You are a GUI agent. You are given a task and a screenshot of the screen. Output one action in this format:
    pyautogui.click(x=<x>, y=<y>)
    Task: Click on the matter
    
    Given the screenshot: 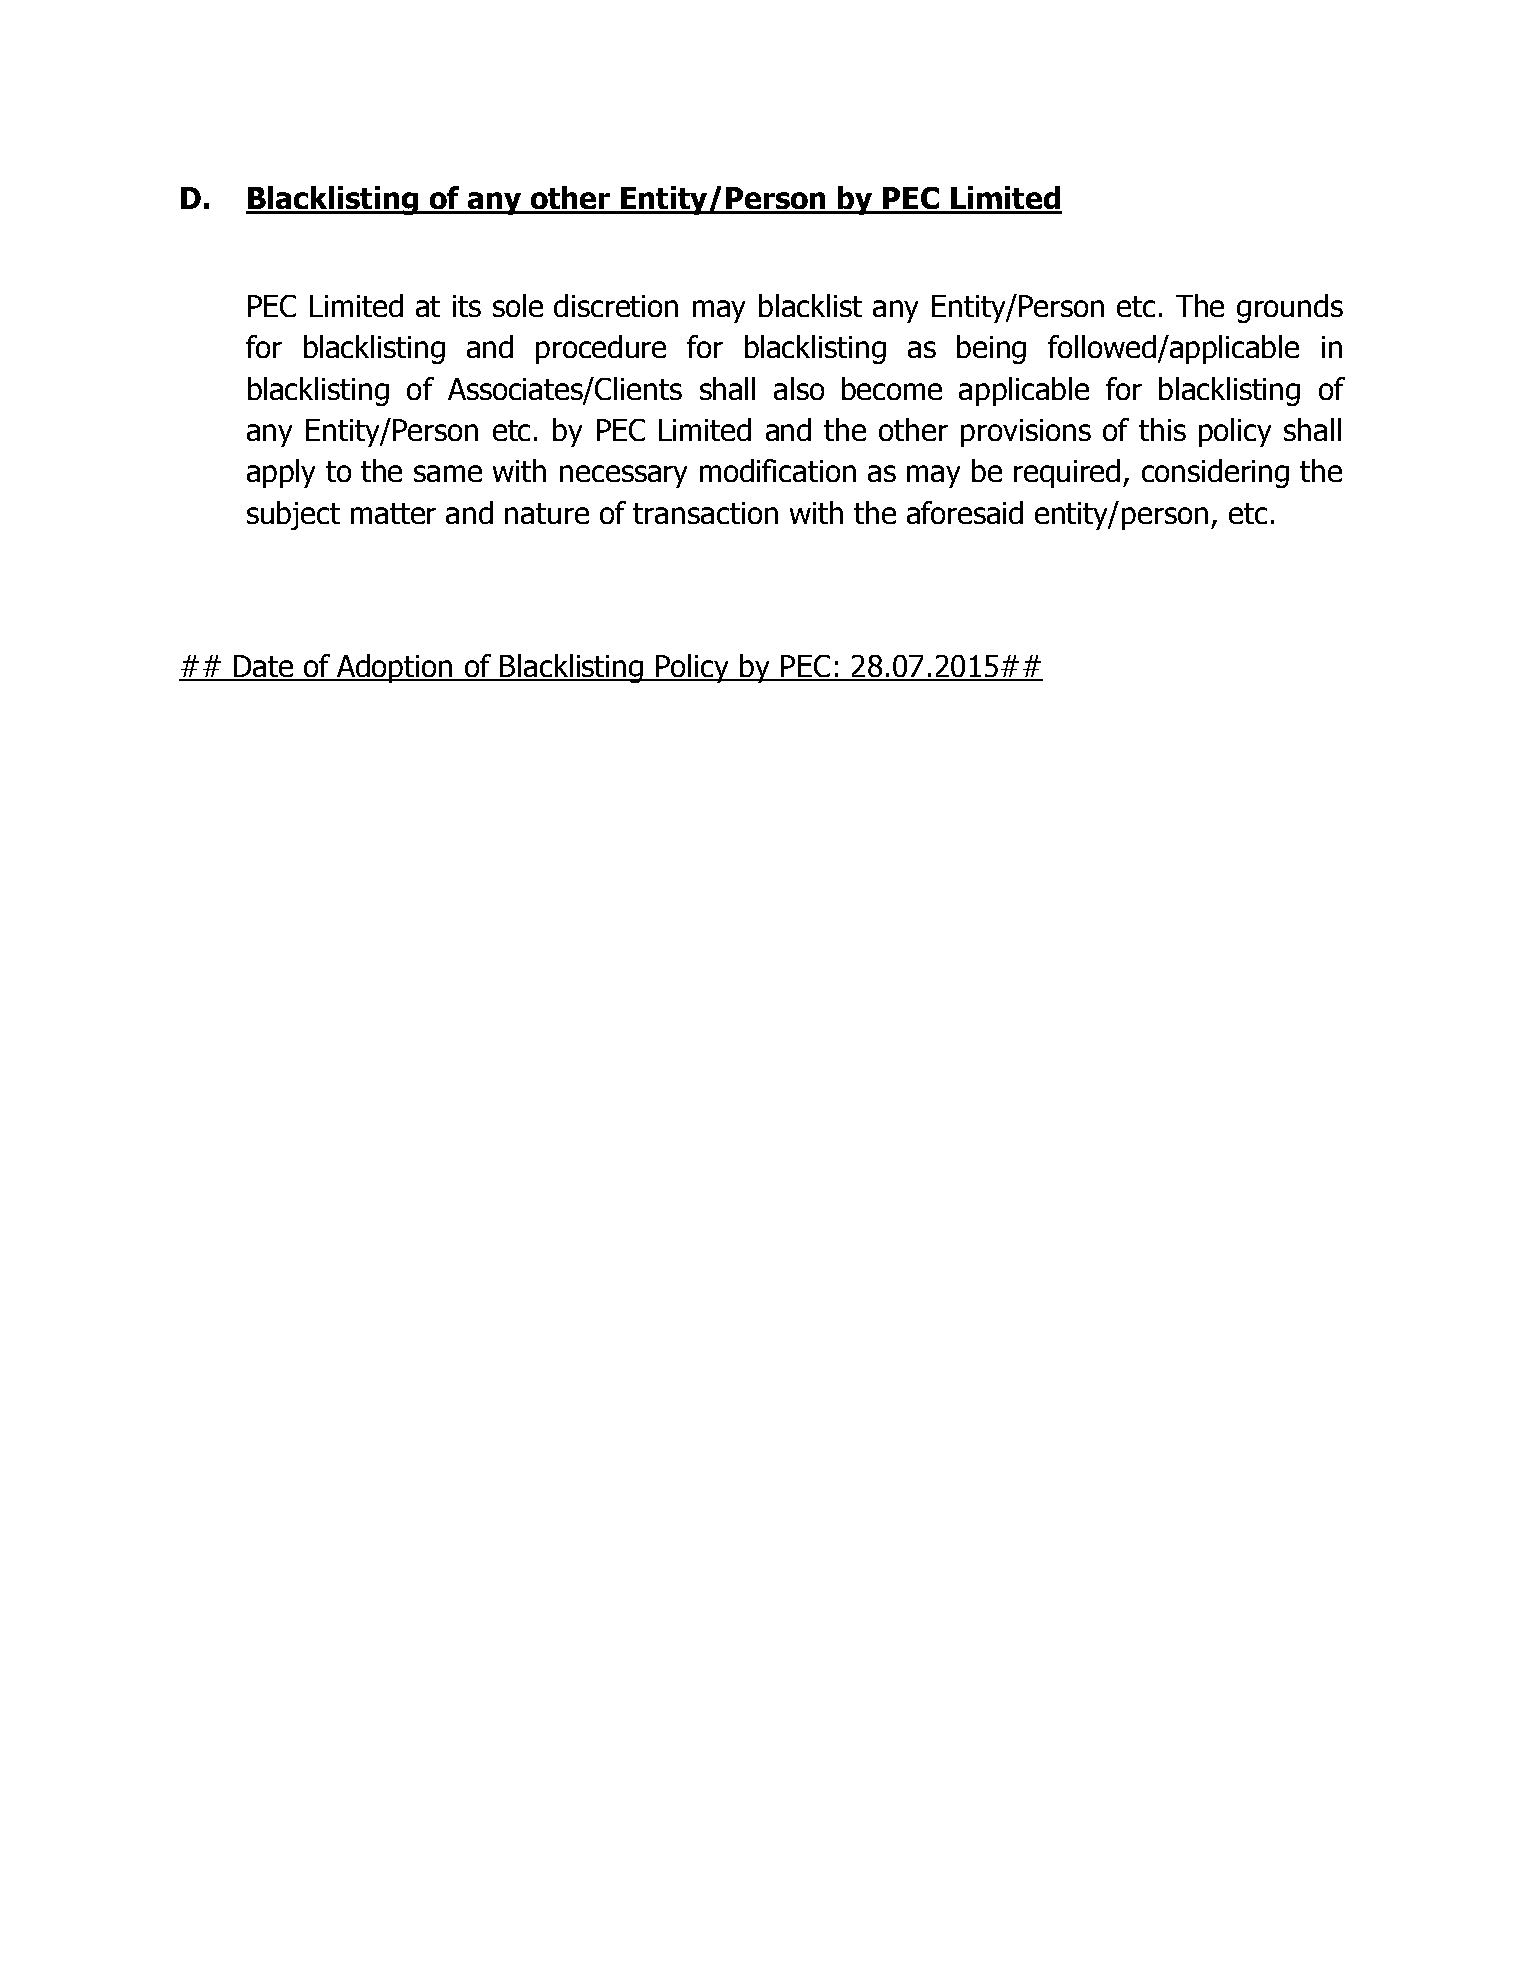 What is the action you would take?
    pyautogui.click(x=393, y=513)
